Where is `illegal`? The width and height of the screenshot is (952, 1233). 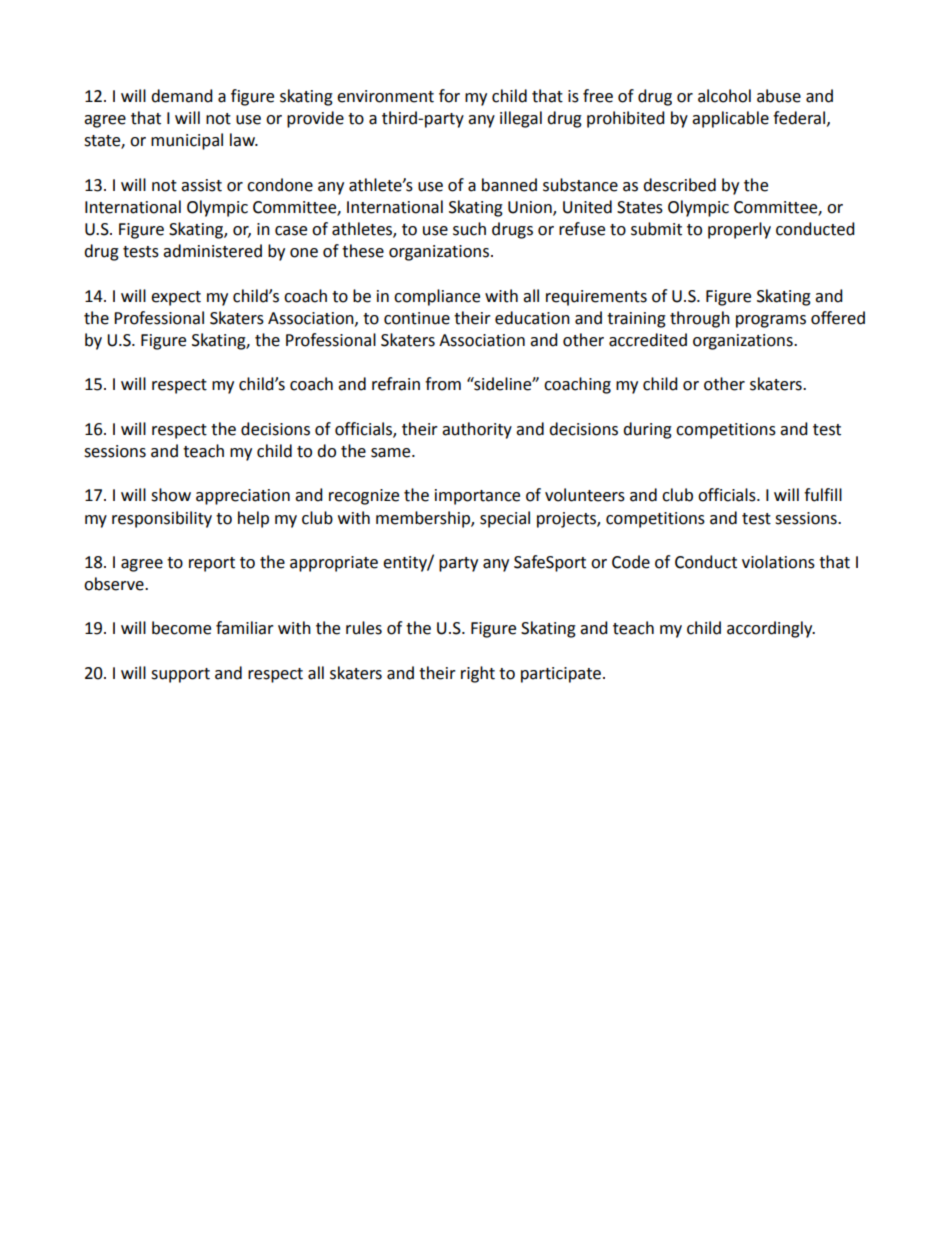
illegal is located at coordinates (521, 119).
